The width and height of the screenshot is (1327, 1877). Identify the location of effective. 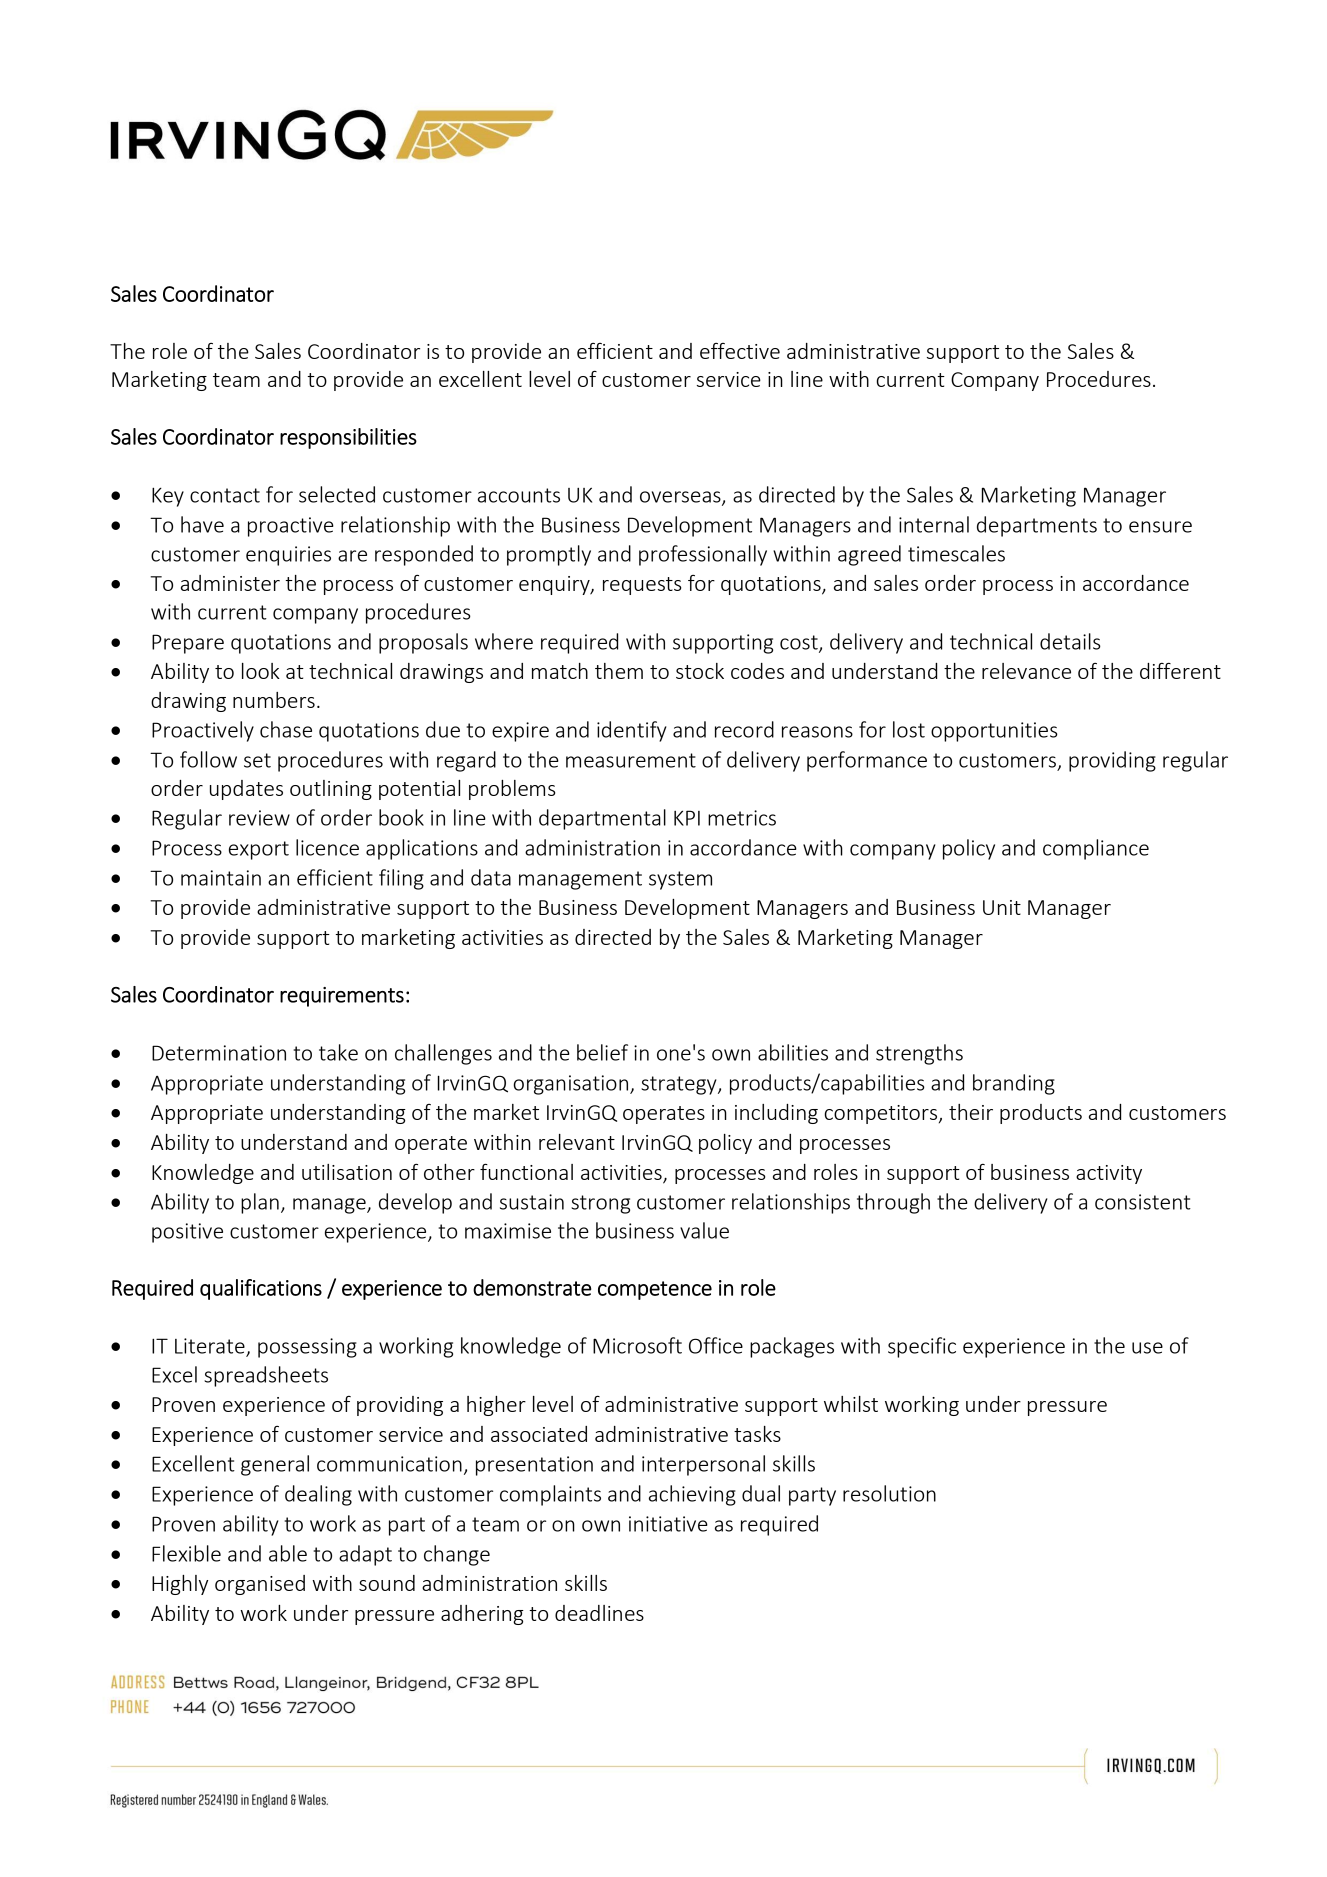
(740, 351).
